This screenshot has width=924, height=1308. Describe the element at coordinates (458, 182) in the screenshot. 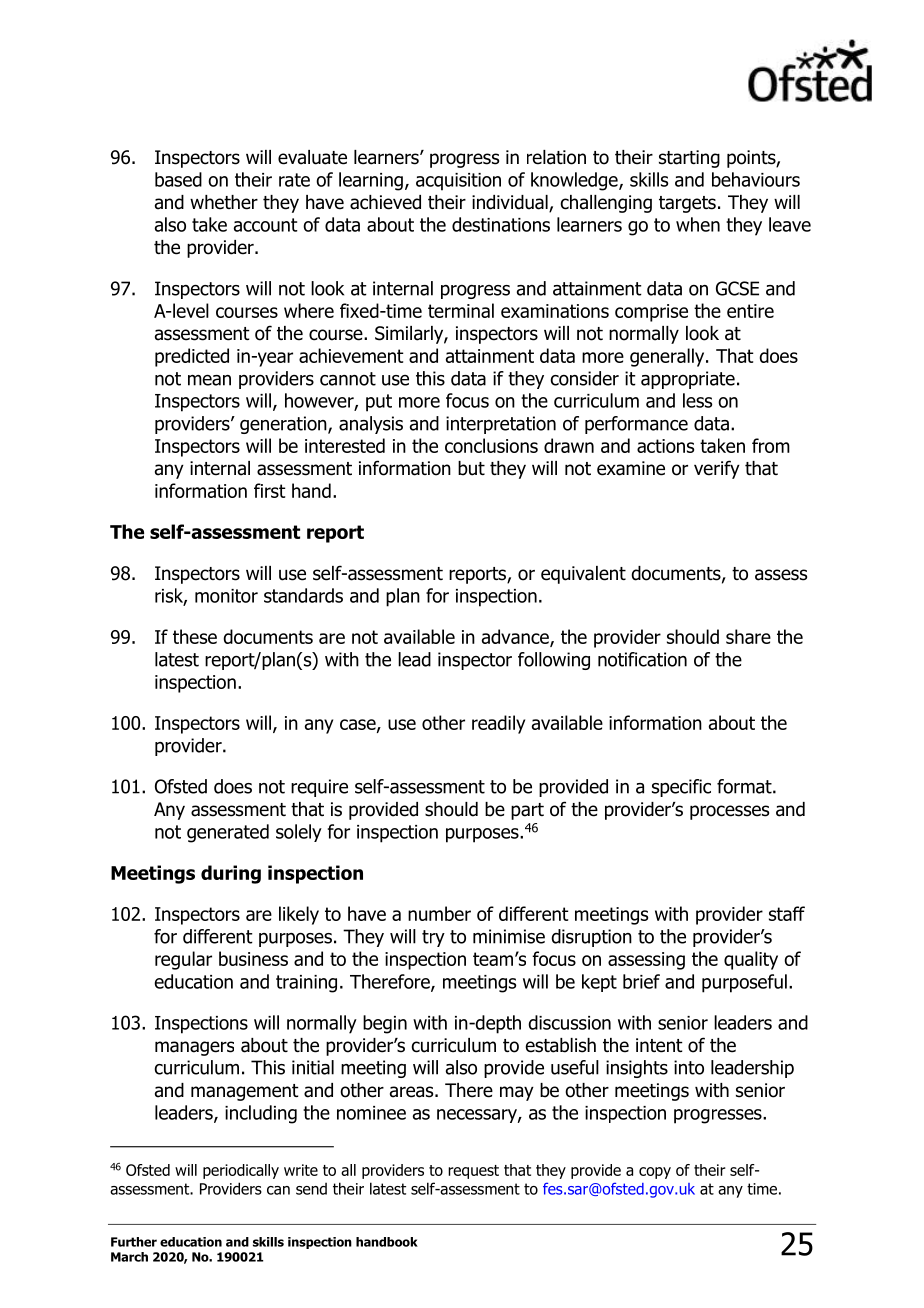

I see `acquisition` at that location.
